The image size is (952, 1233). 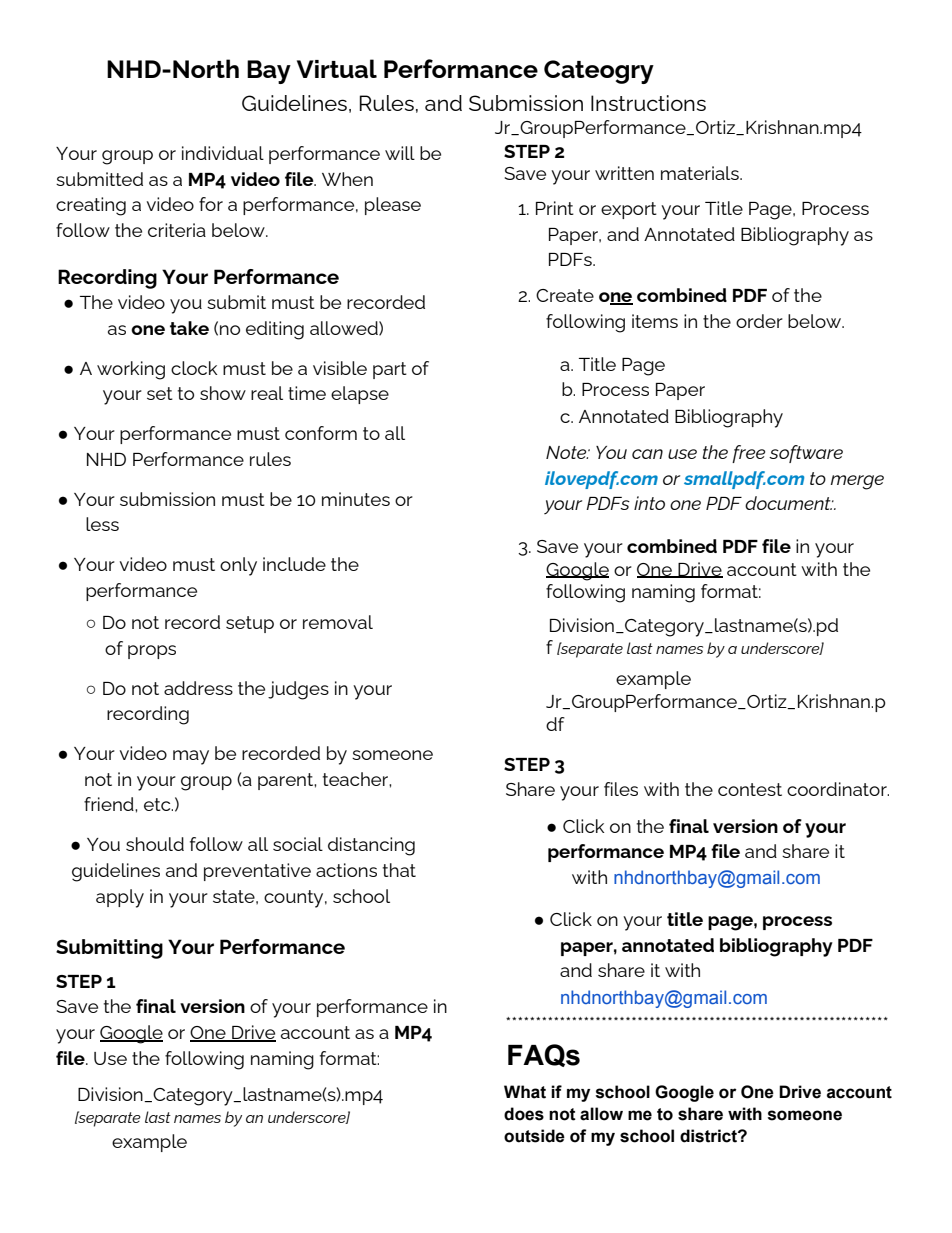 What do you see at coordinates (400, 153) in the page?
I see `will` at bounding box center [400, 153].
